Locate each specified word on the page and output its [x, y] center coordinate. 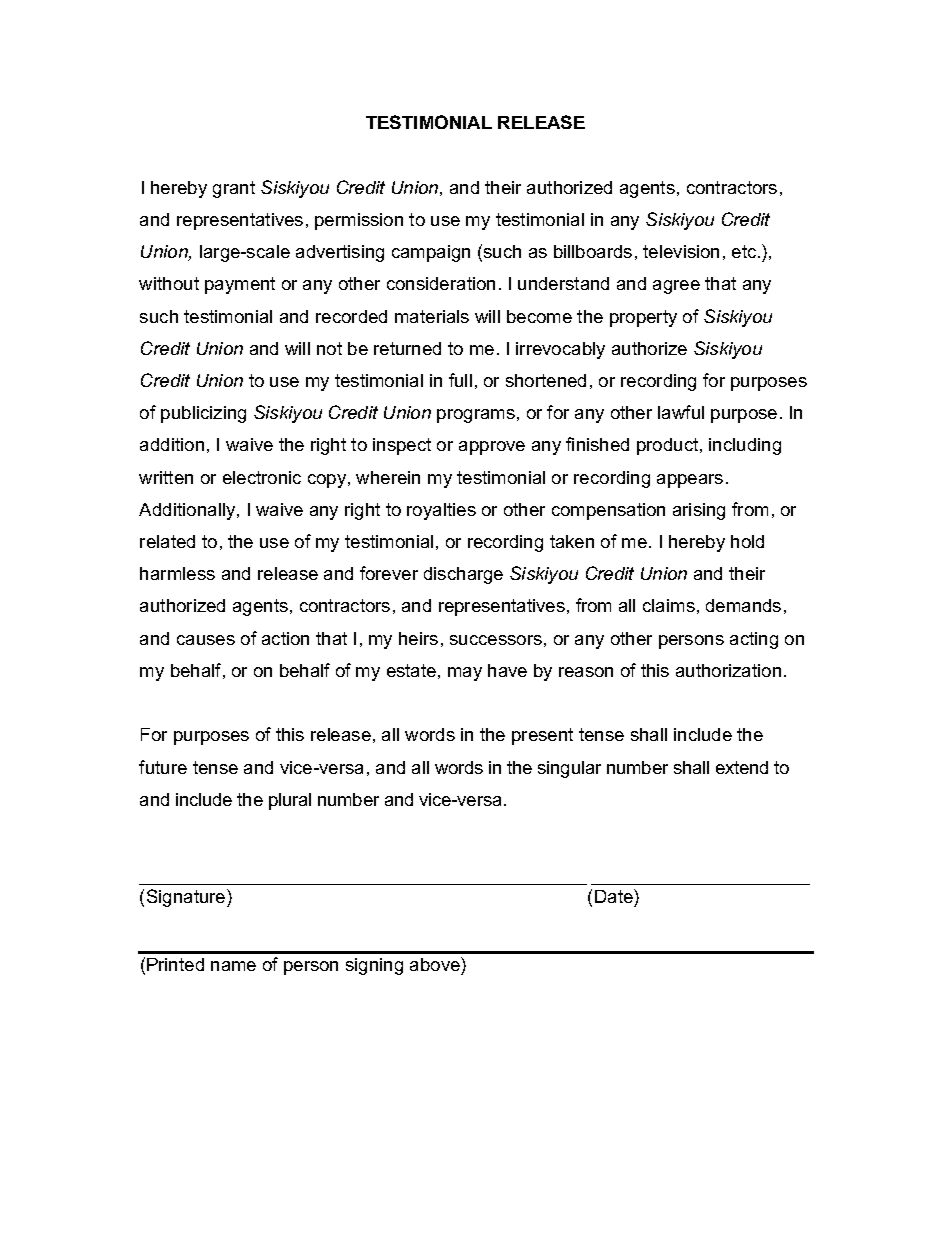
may [465, 674]
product [669, 446]
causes [206, 640]
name [233, 966]
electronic [262, 477]
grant [234, 189]
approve [492, 448]
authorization [728, 670]
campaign [431, 253]
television [681, 251]
